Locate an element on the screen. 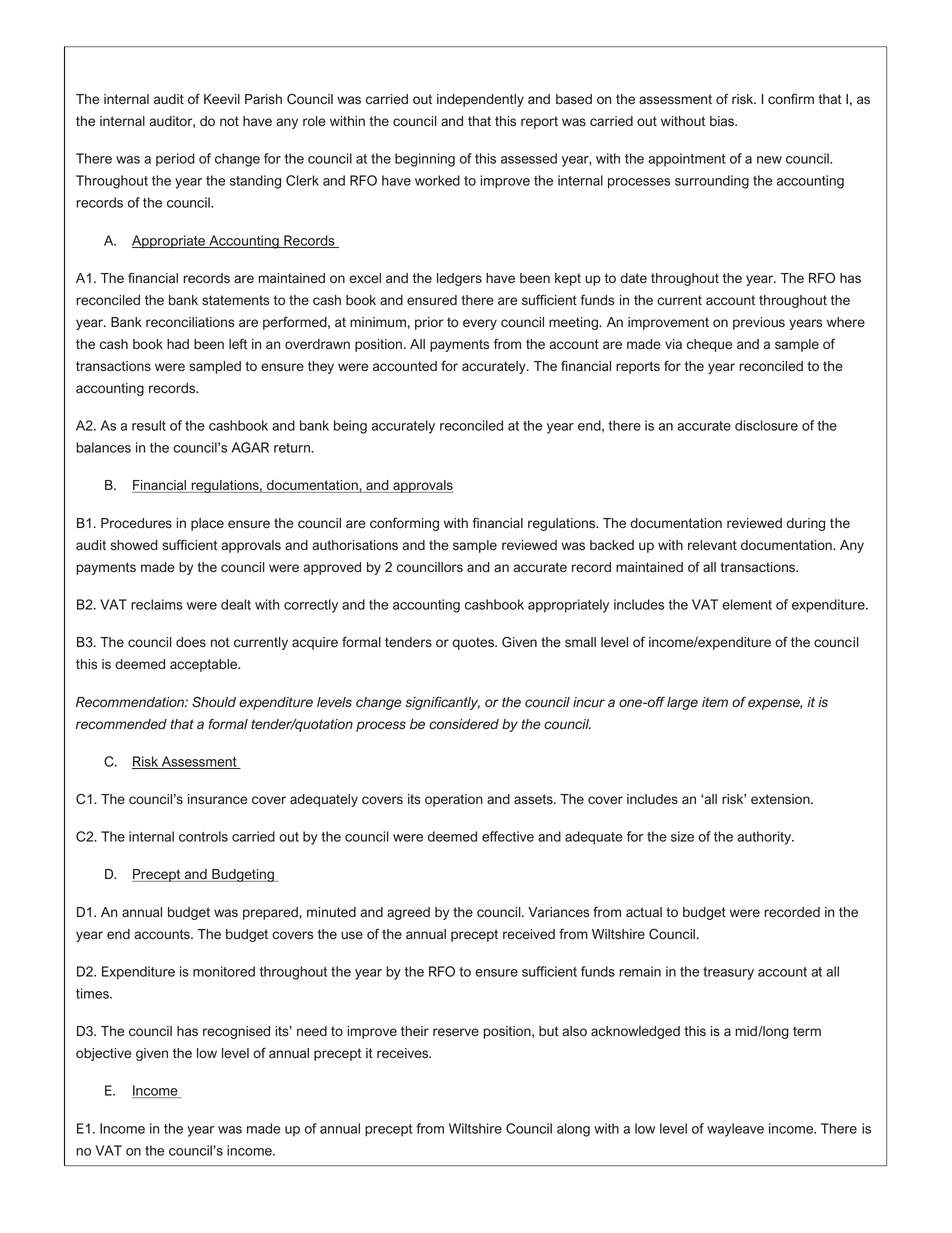 The height and width of the screenshot is (1233, 952). conforming is located at coordinates (404, 524).
